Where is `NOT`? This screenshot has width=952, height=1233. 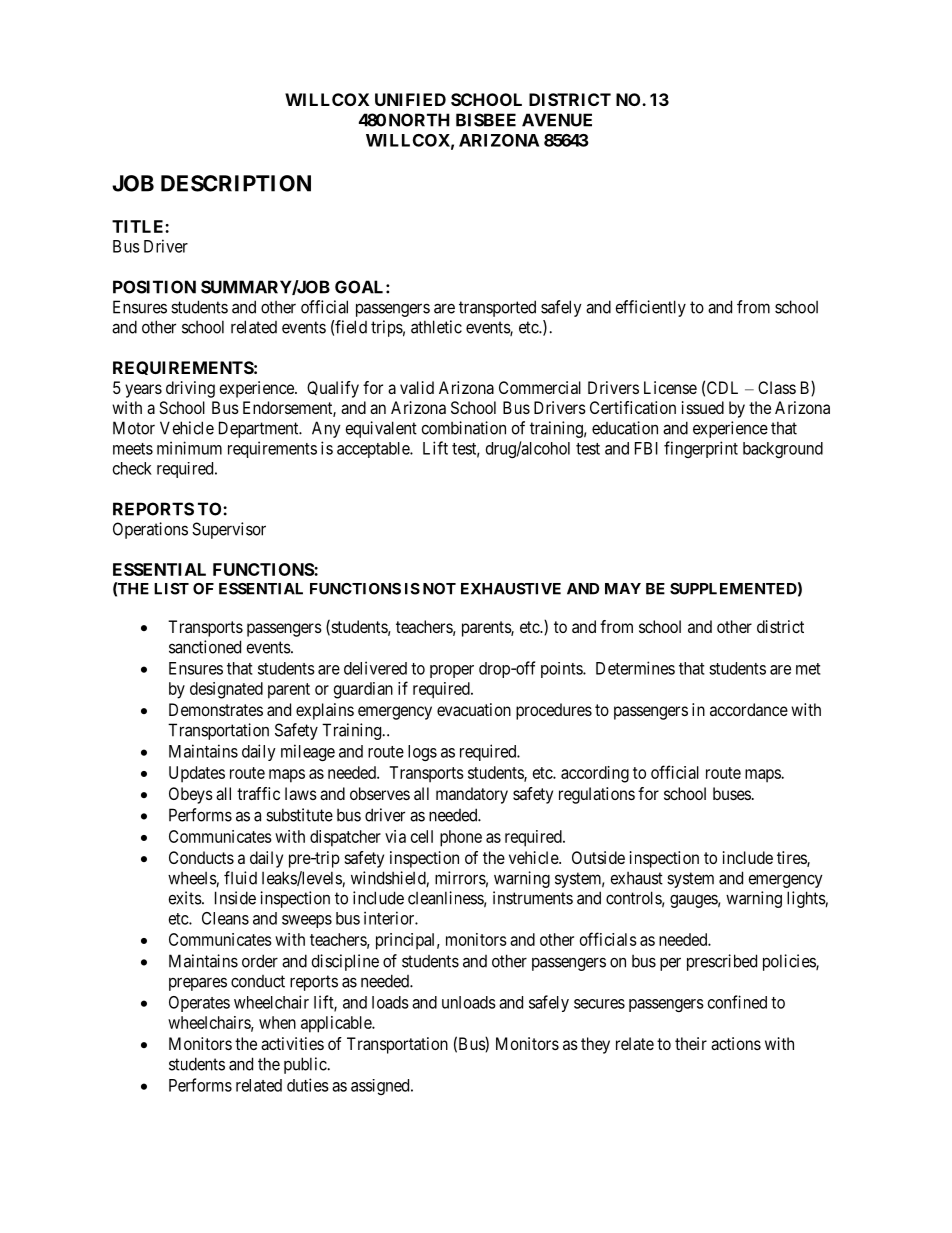
NOT is located at coordinates (439, 589).
